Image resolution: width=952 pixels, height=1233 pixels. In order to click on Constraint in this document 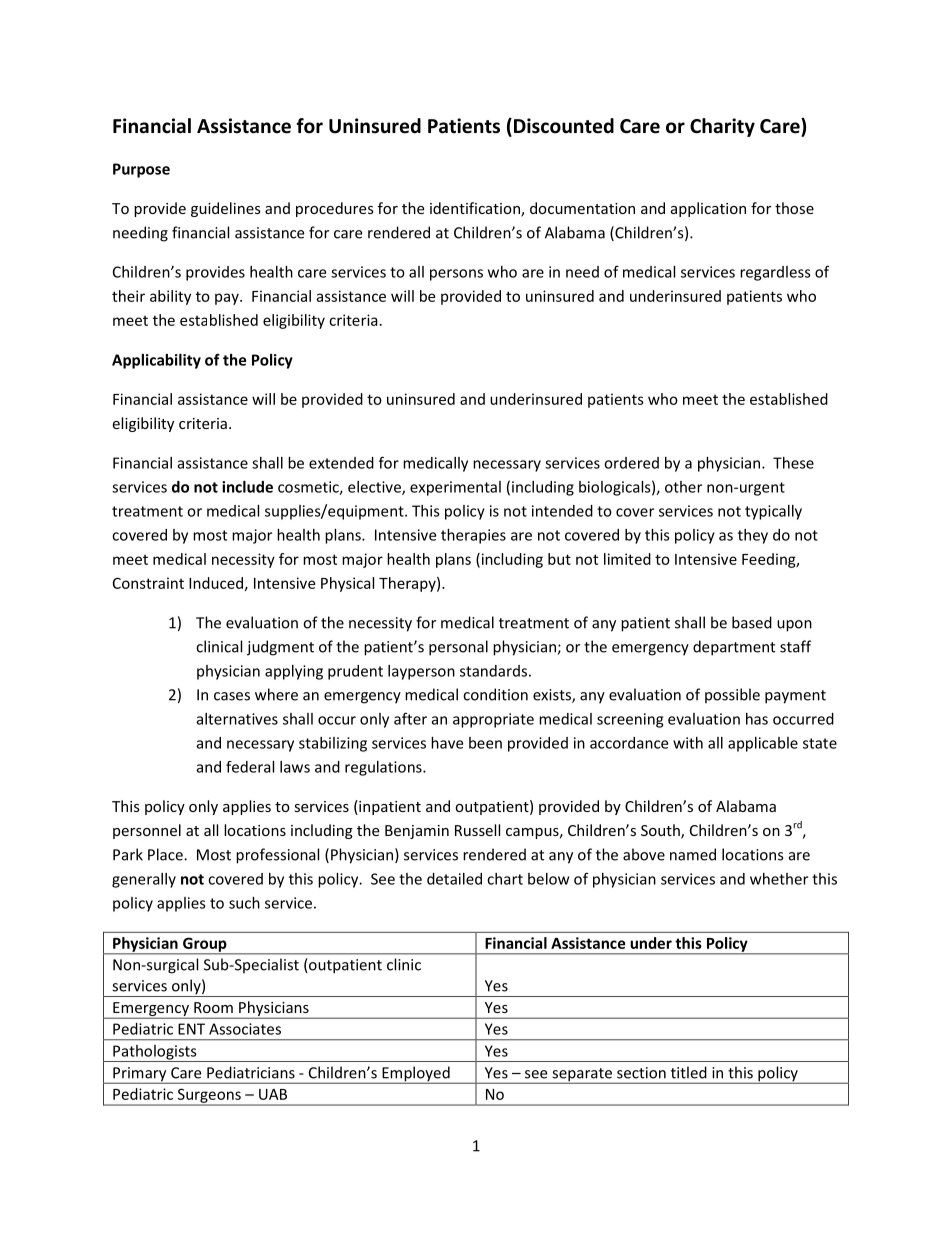, I will do `click(148, 583)`.
